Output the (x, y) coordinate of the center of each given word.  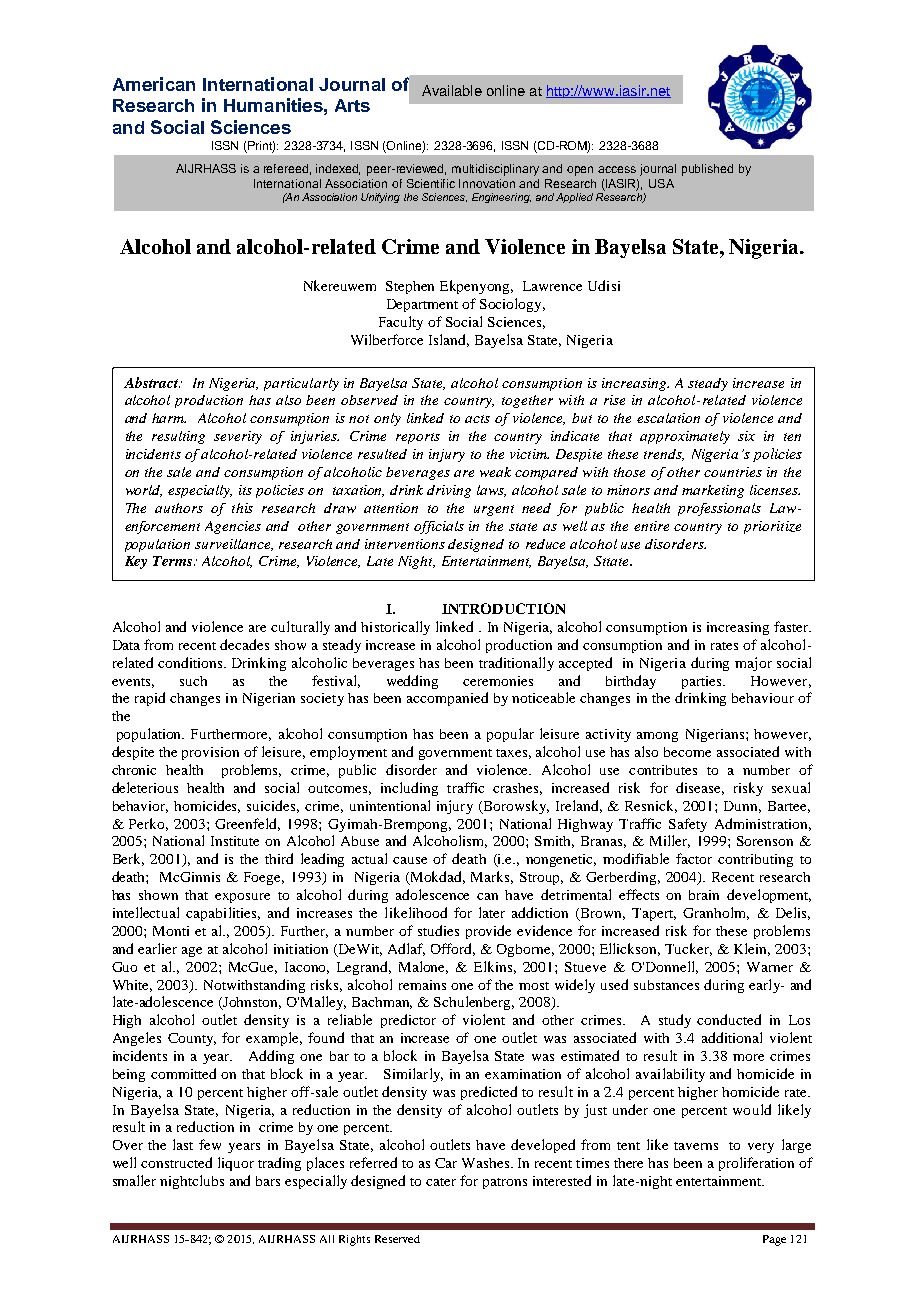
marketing (713, 491)
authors (179, 508)
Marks (492, 877)
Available (452, 90)
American (154, 84)
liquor (236, 1164)
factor (694, 858)
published (707, 170)
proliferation (756, 1164)
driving (449, 491)
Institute (235, 841)
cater (441, 1182)
